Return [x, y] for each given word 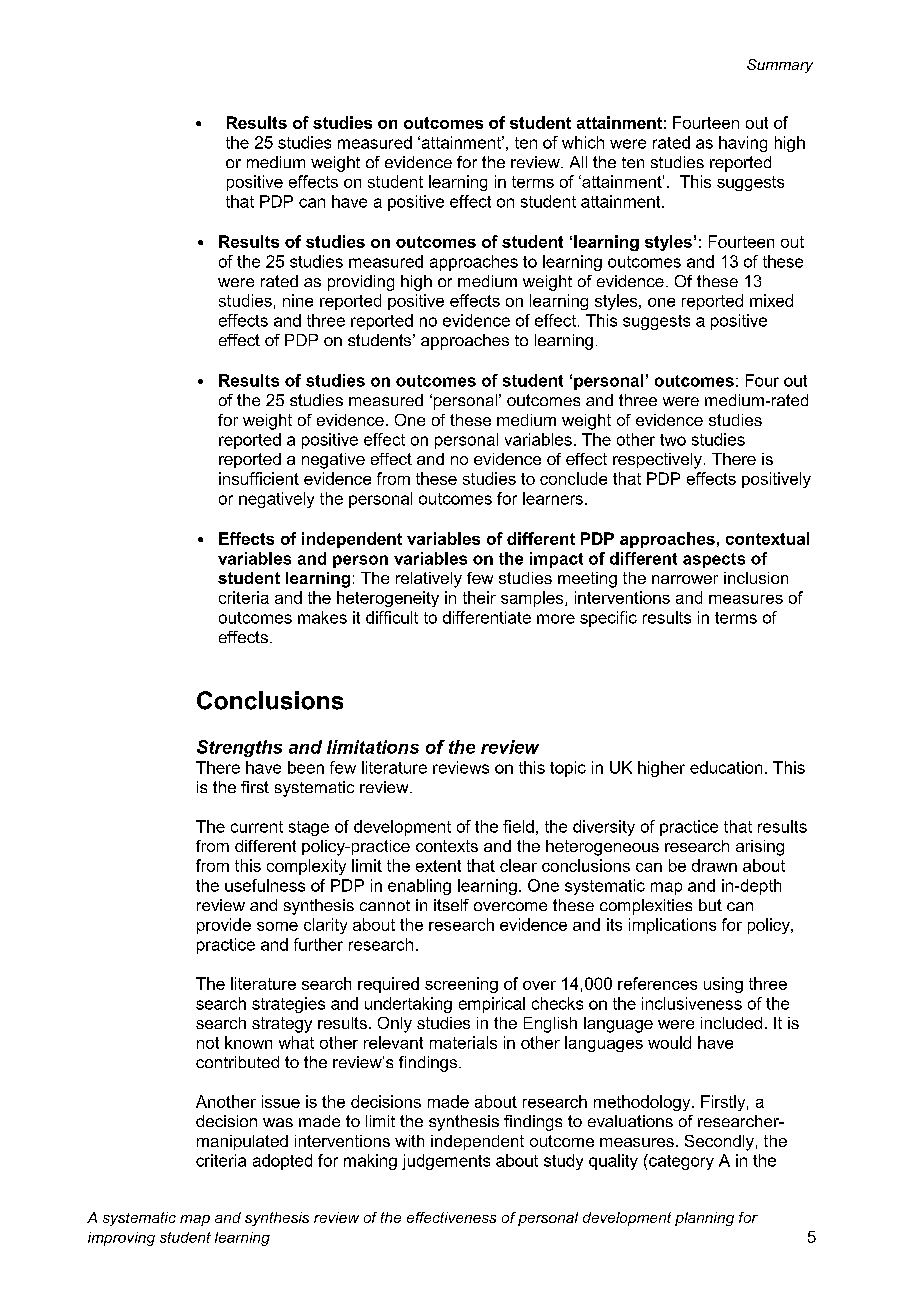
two [673, 440]
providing [361, 283]
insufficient [259, 478]
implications [672, 926]
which [583, 142]
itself [451, 905]
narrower [685, 579]
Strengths [239, 748]
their [479, 597]
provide [224, 926]
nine [298, 300]
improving [121, 1239]
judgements [446, 1162]
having [743, 144]
